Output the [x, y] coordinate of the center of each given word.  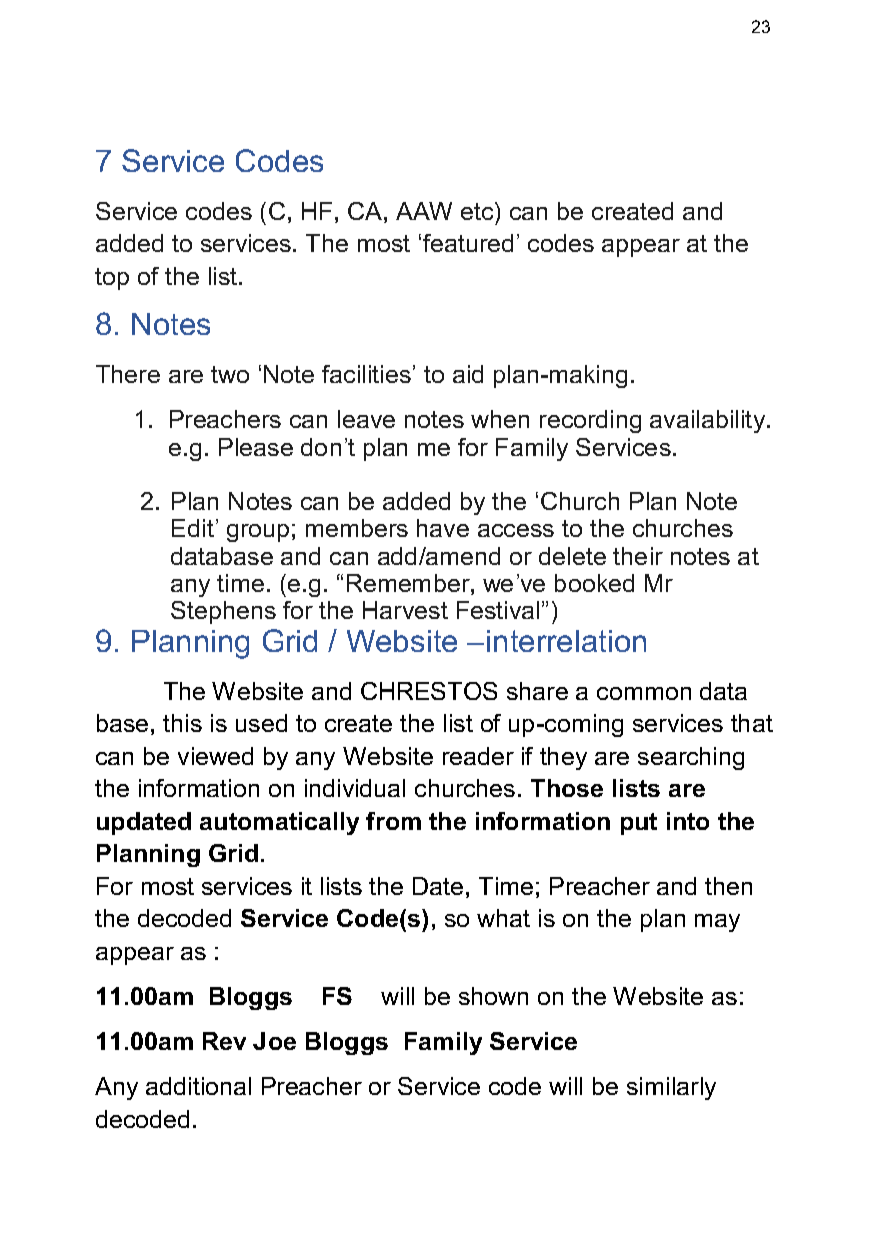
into [688, 821]
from [393, 821]
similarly [671, 1088]
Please [256, 447]
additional [198, 1086]
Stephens [223, 612]
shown [493, 996]
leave [366, 419]
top [112, 279]
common [644, 693]
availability [709, 421]
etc [478, 211]
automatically [279, 823]
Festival [498, 610]
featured [468, 243]
